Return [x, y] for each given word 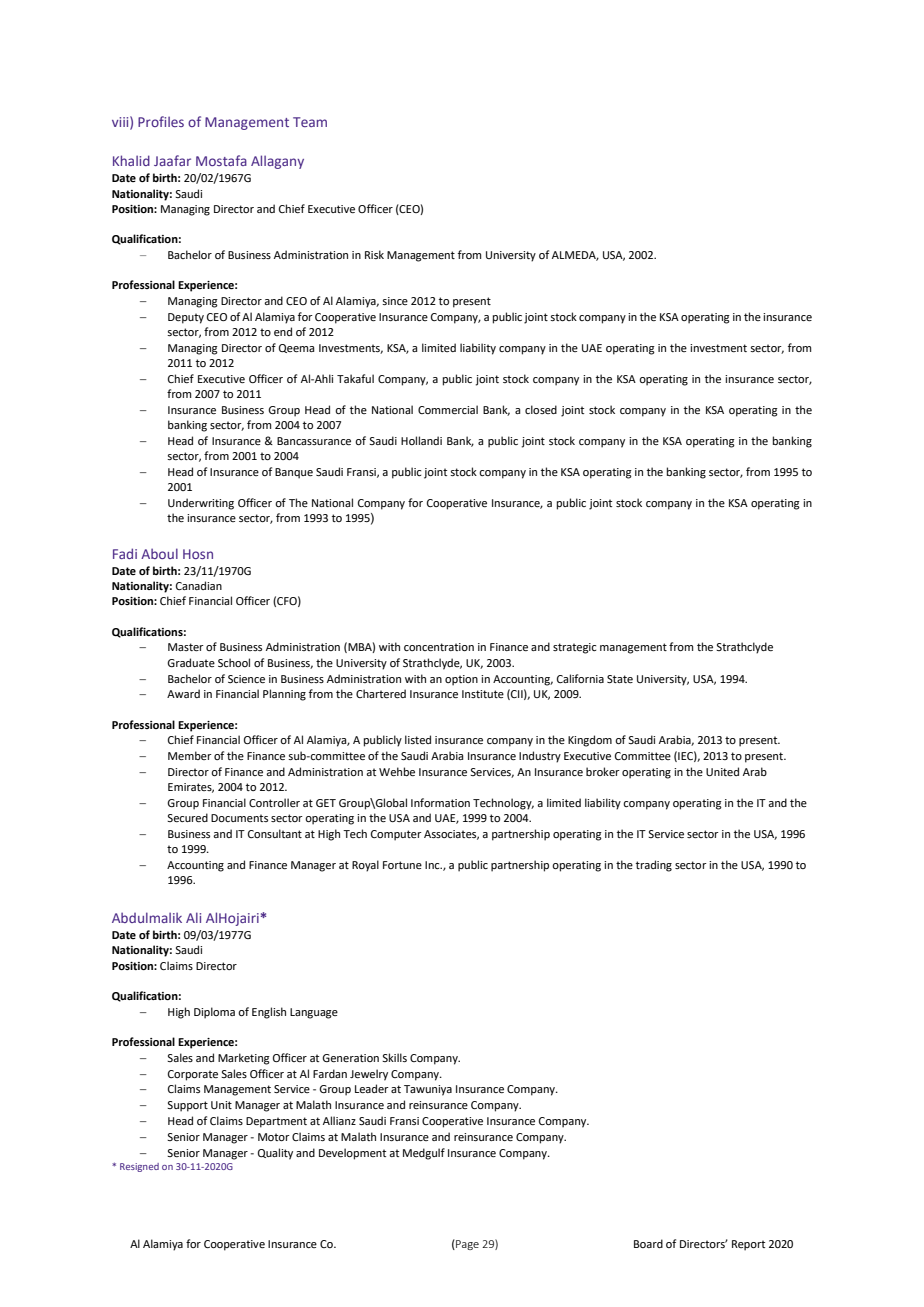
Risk [374, 254]
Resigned [139, 1167]
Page [466, 1244]
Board [648, 1243]
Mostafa [221, 160]
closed [541, 409]
